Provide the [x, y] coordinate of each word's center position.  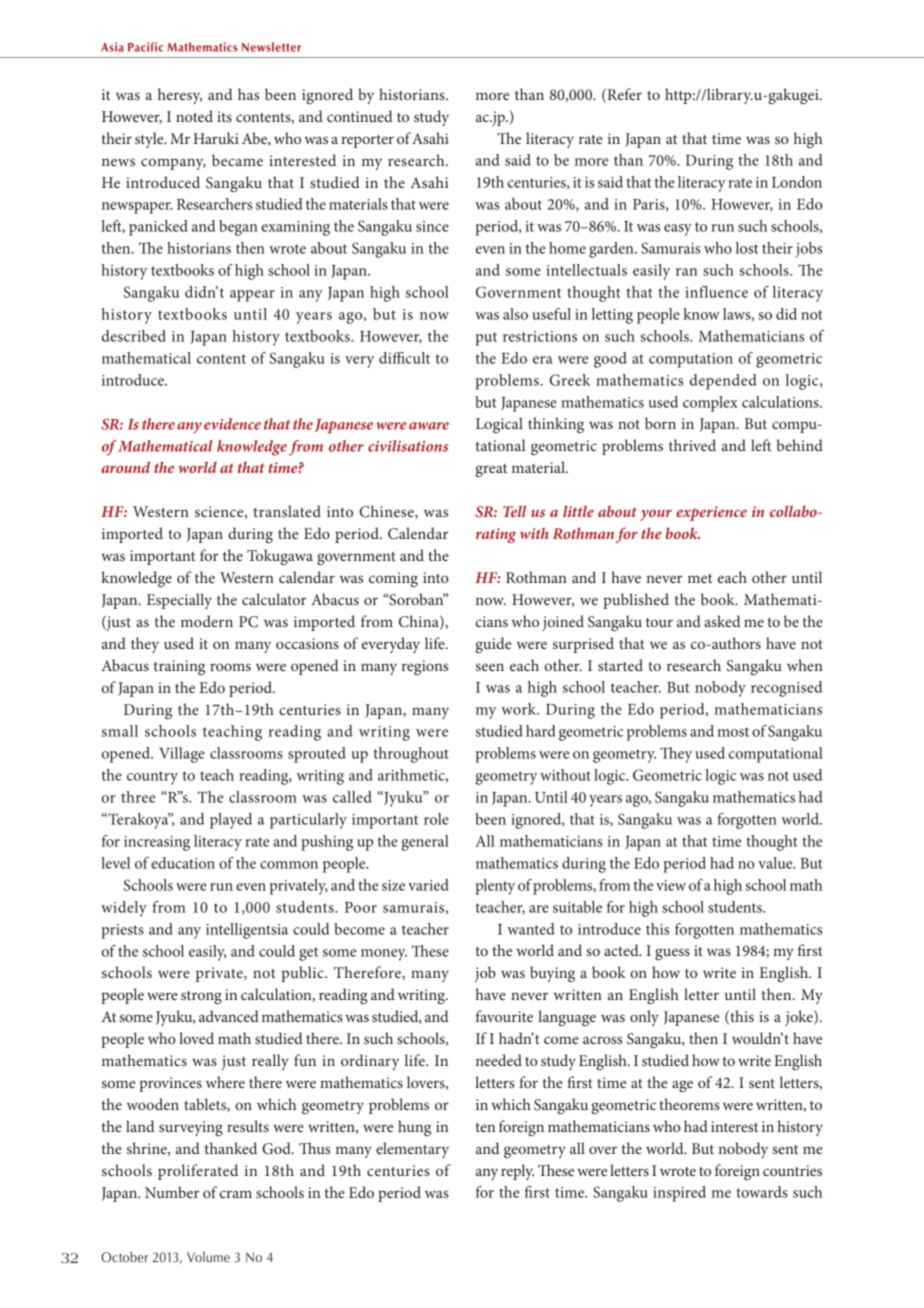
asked [722, 621]
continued [360, 116]
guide [493, 645]
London [797, 182]
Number [172, 1192]
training [179, 667]
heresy [180, 96]
